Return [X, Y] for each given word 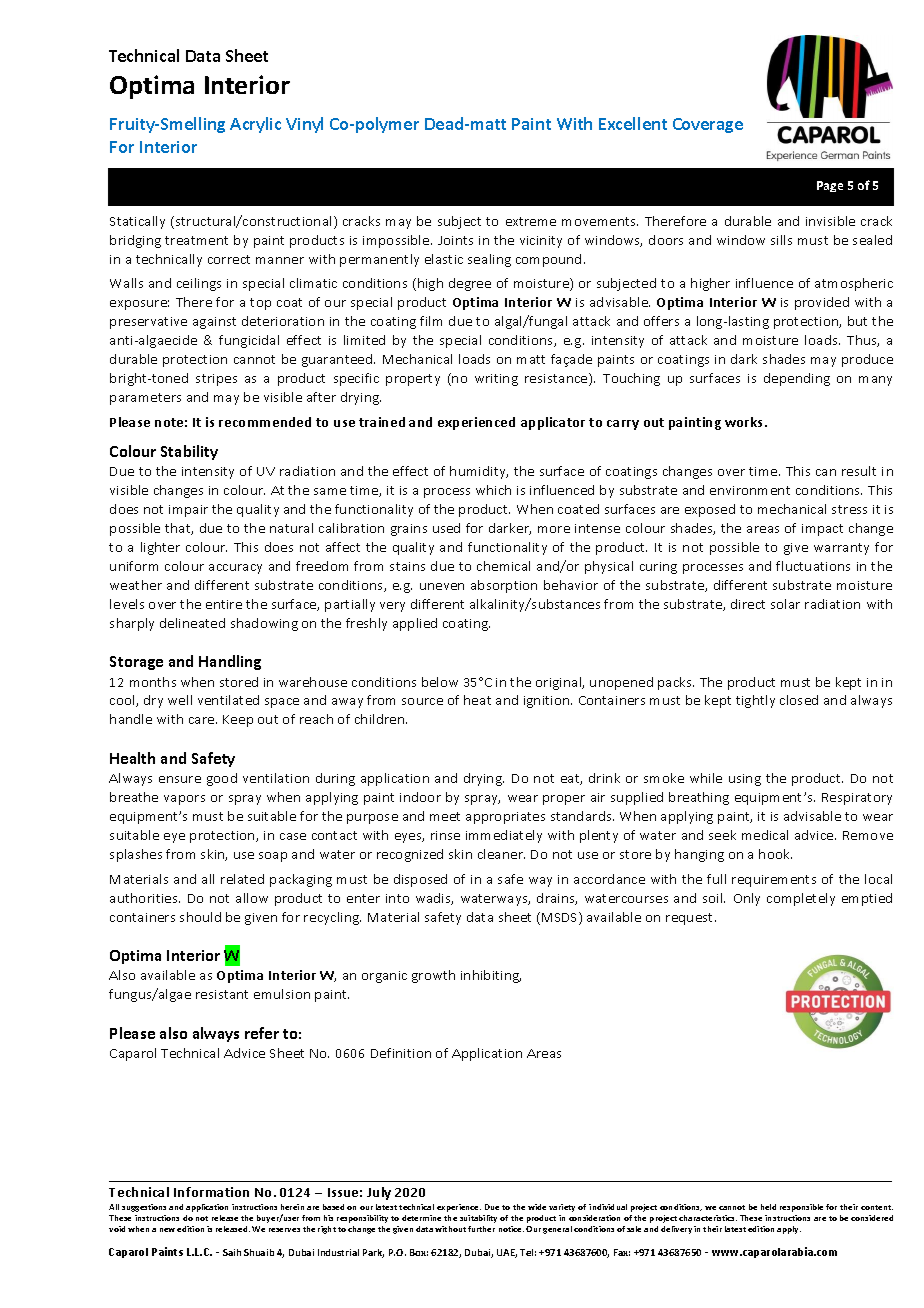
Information [211, 1192]
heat [477, 700]
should [200, 917]
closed [799, 700]
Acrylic [255, 125]
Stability [189, 452]
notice [511, 1229]
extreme [531, 221]
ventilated [228, 700]
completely [801, 899]
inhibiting [491, 976]
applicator [553, 423]
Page [830, 186]
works [745, 422]
